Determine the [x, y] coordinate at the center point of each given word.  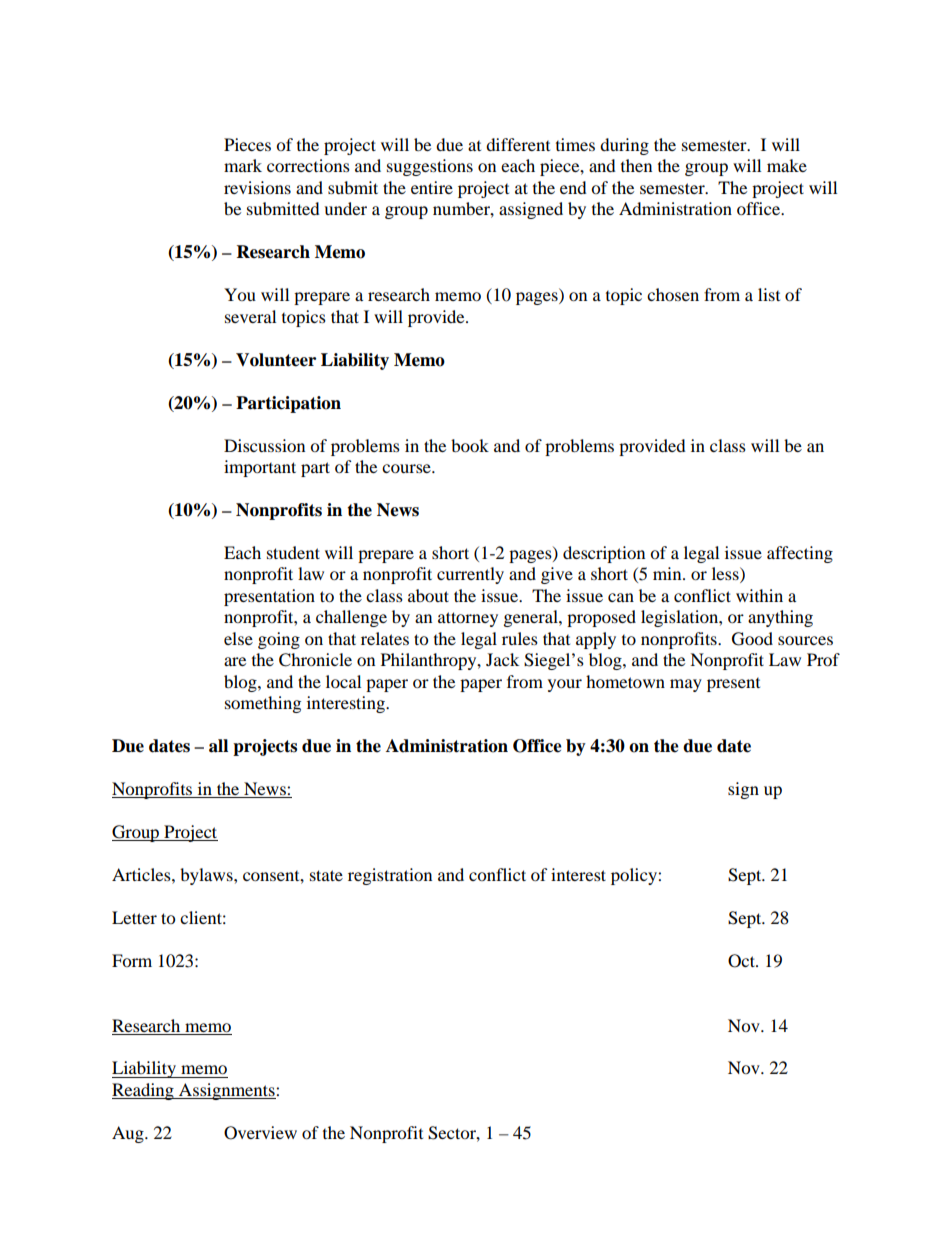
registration [390, 876]
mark [243, 165]
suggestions [430, 167]
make [787, 165]
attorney [468, 619]
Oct [742, 961]
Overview [260, 1133]
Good [752, 639]
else [238, 638]
